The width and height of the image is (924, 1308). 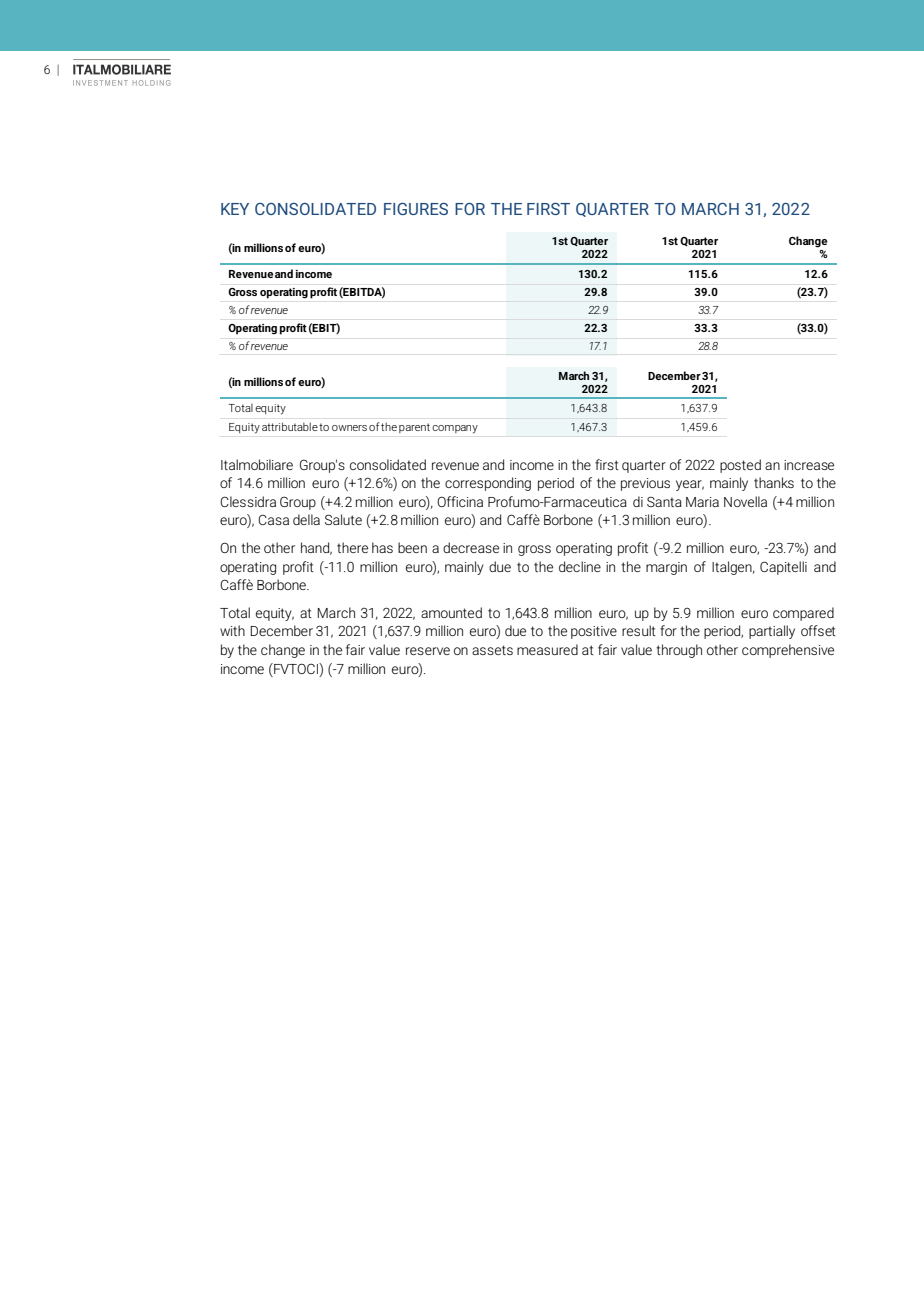 I want to click on with, so click(x=232, y=630).
